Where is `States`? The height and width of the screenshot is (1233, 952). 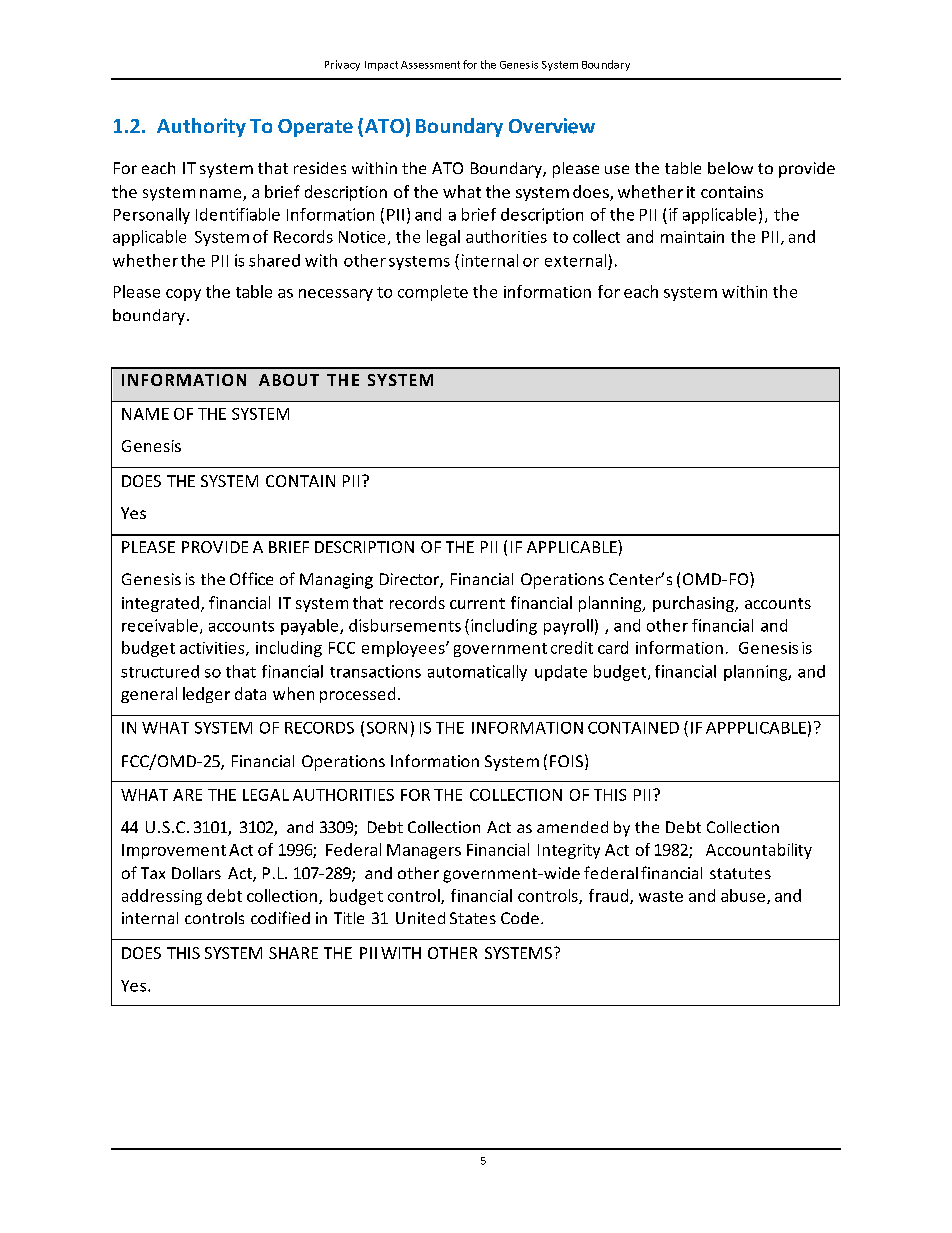
States is located at coordinates (473, 918).
